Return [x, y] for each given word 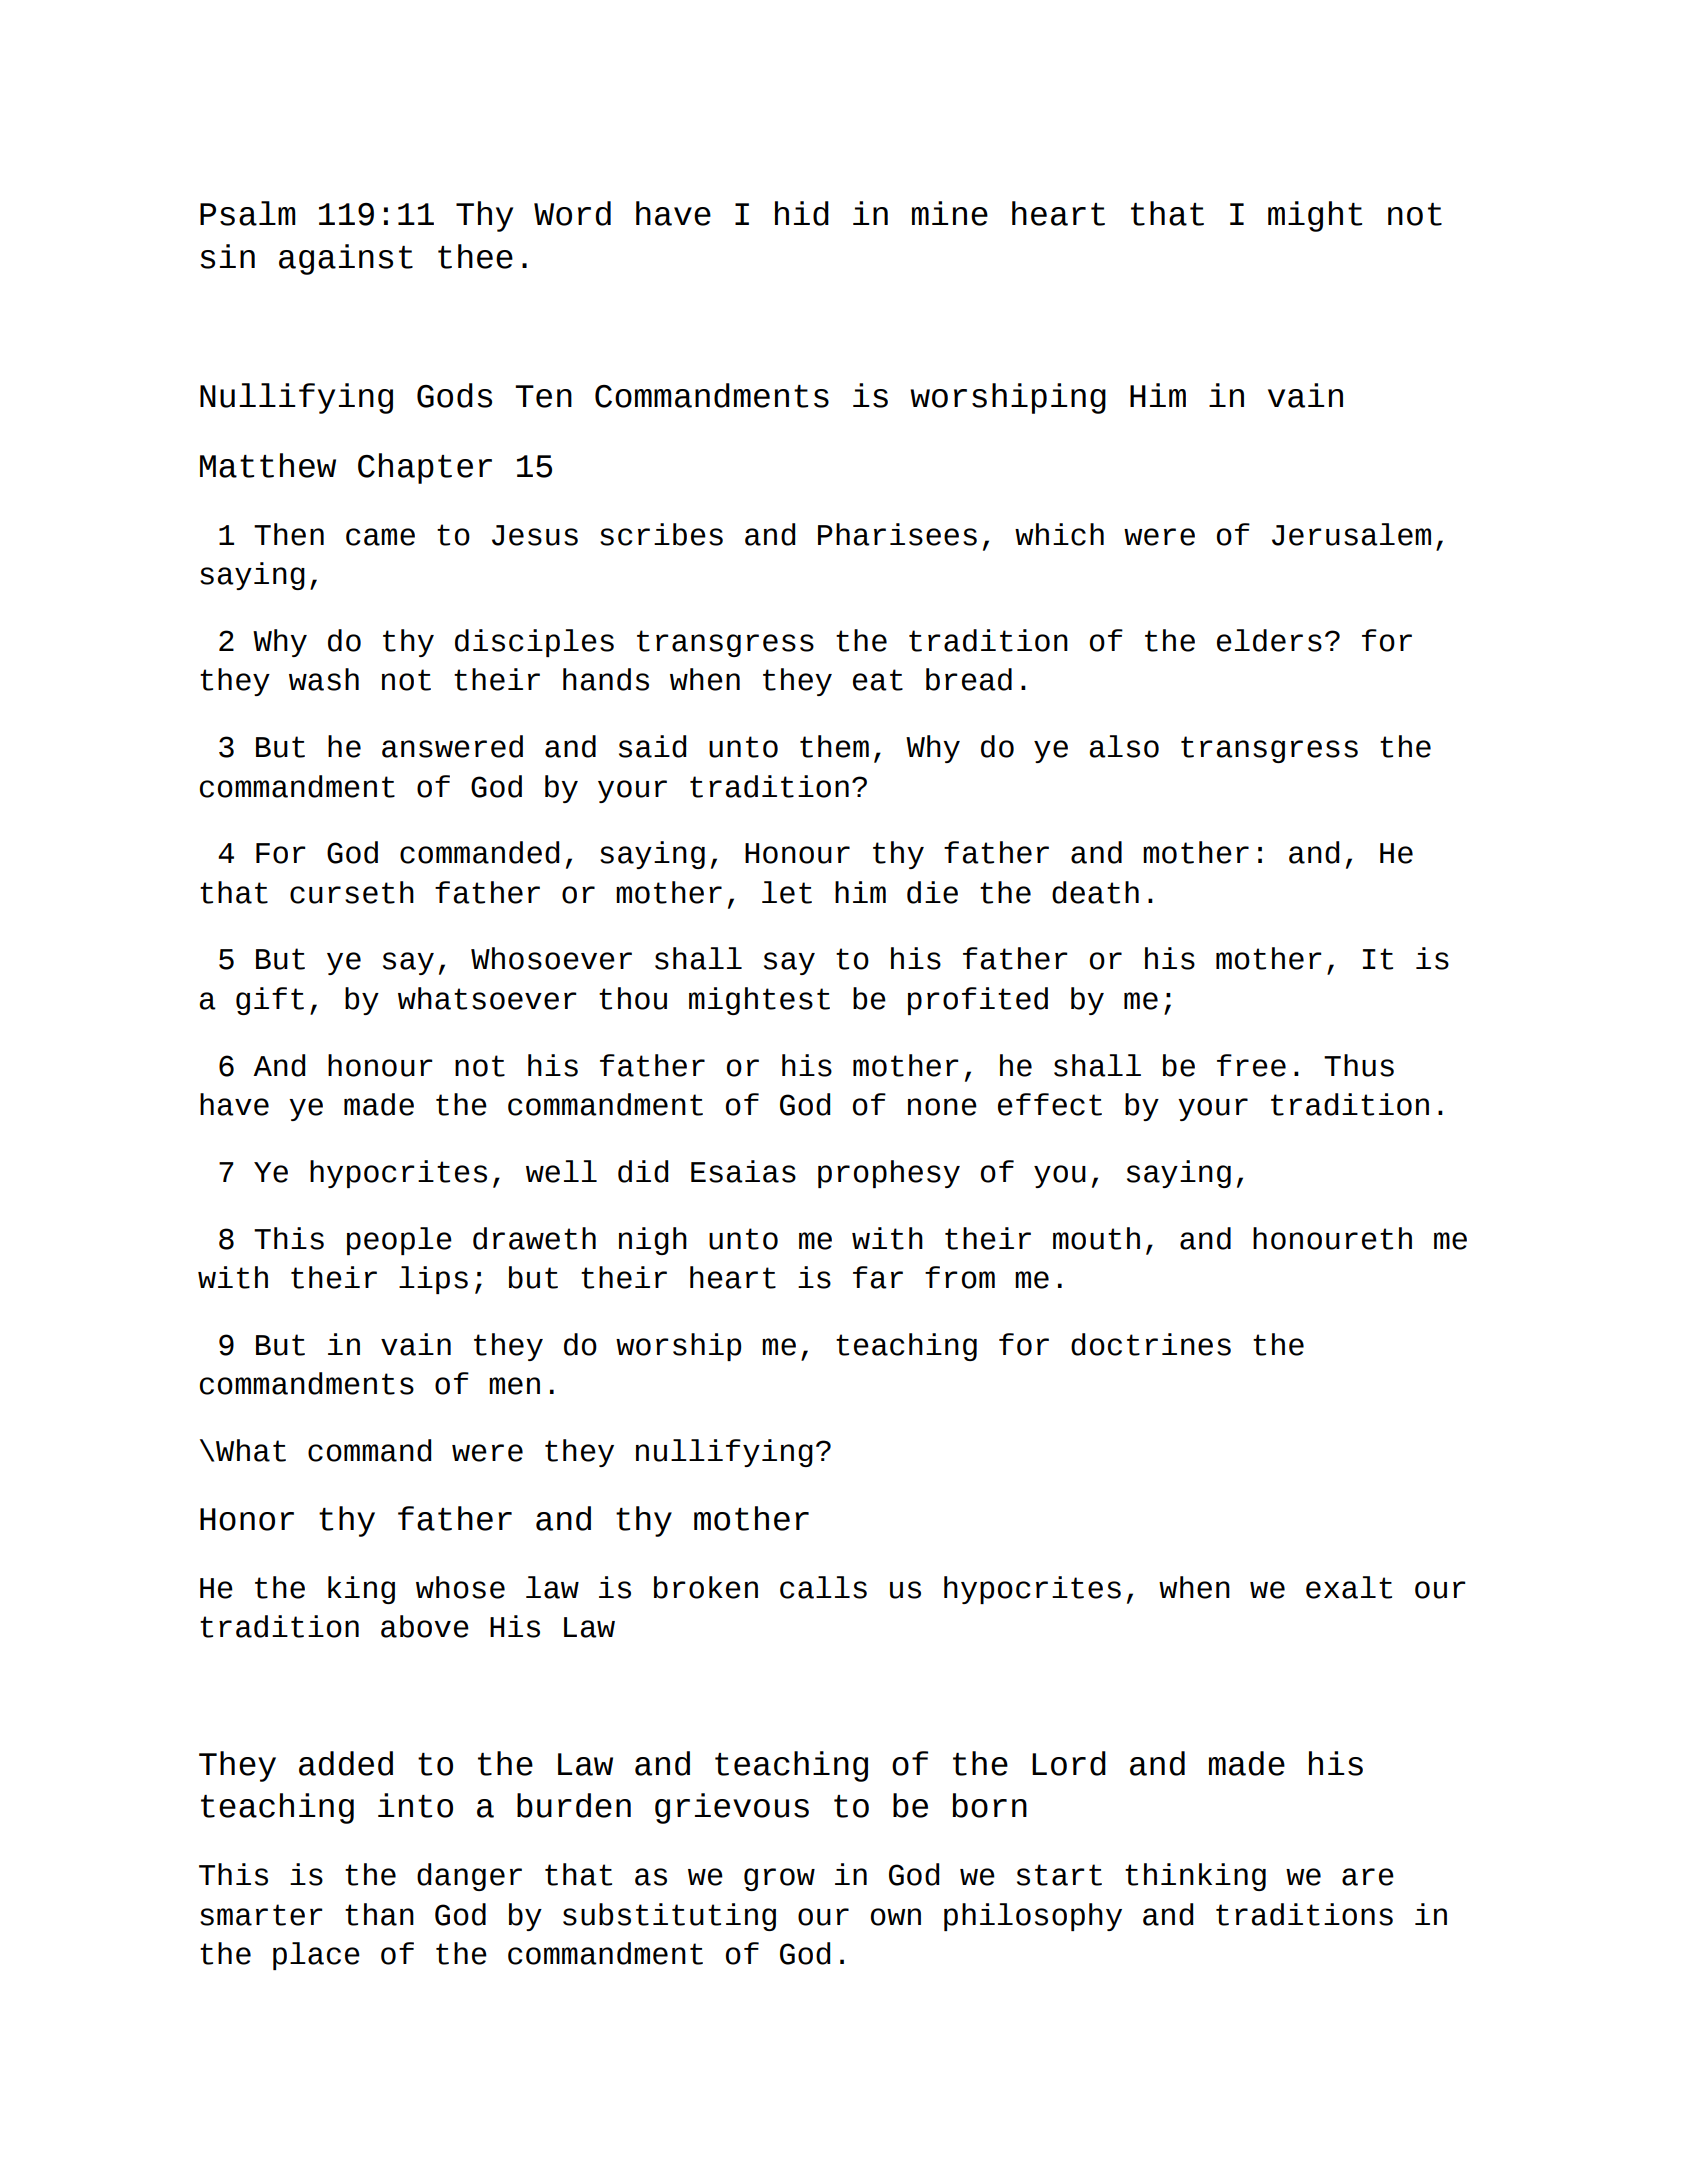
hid [802, 213]
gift [270, 1001]
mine [950, 213]
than [379, 1914]
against [346, 259]
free [1251, 1065]
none [942, 1107]
